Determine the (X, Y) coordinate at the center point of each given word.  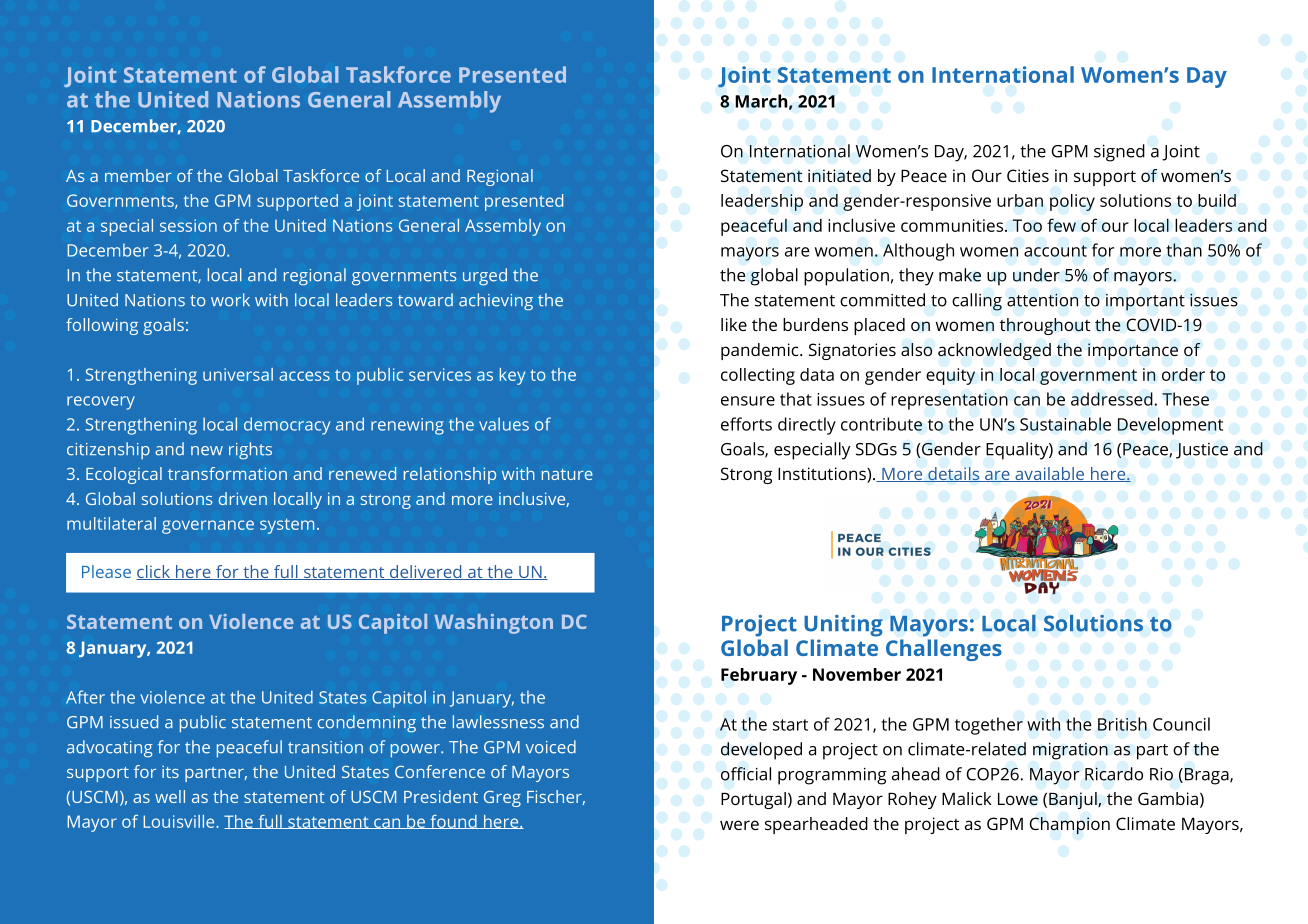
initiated (839, 175)
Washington (493, 624)
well (170, 796)
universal (238, 374)
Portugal (753, 800)
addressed (1113, 399)
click (154, 572)
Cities (1028, 175)
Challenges (944, 650)
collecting (758, 376)
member (138, 175)
